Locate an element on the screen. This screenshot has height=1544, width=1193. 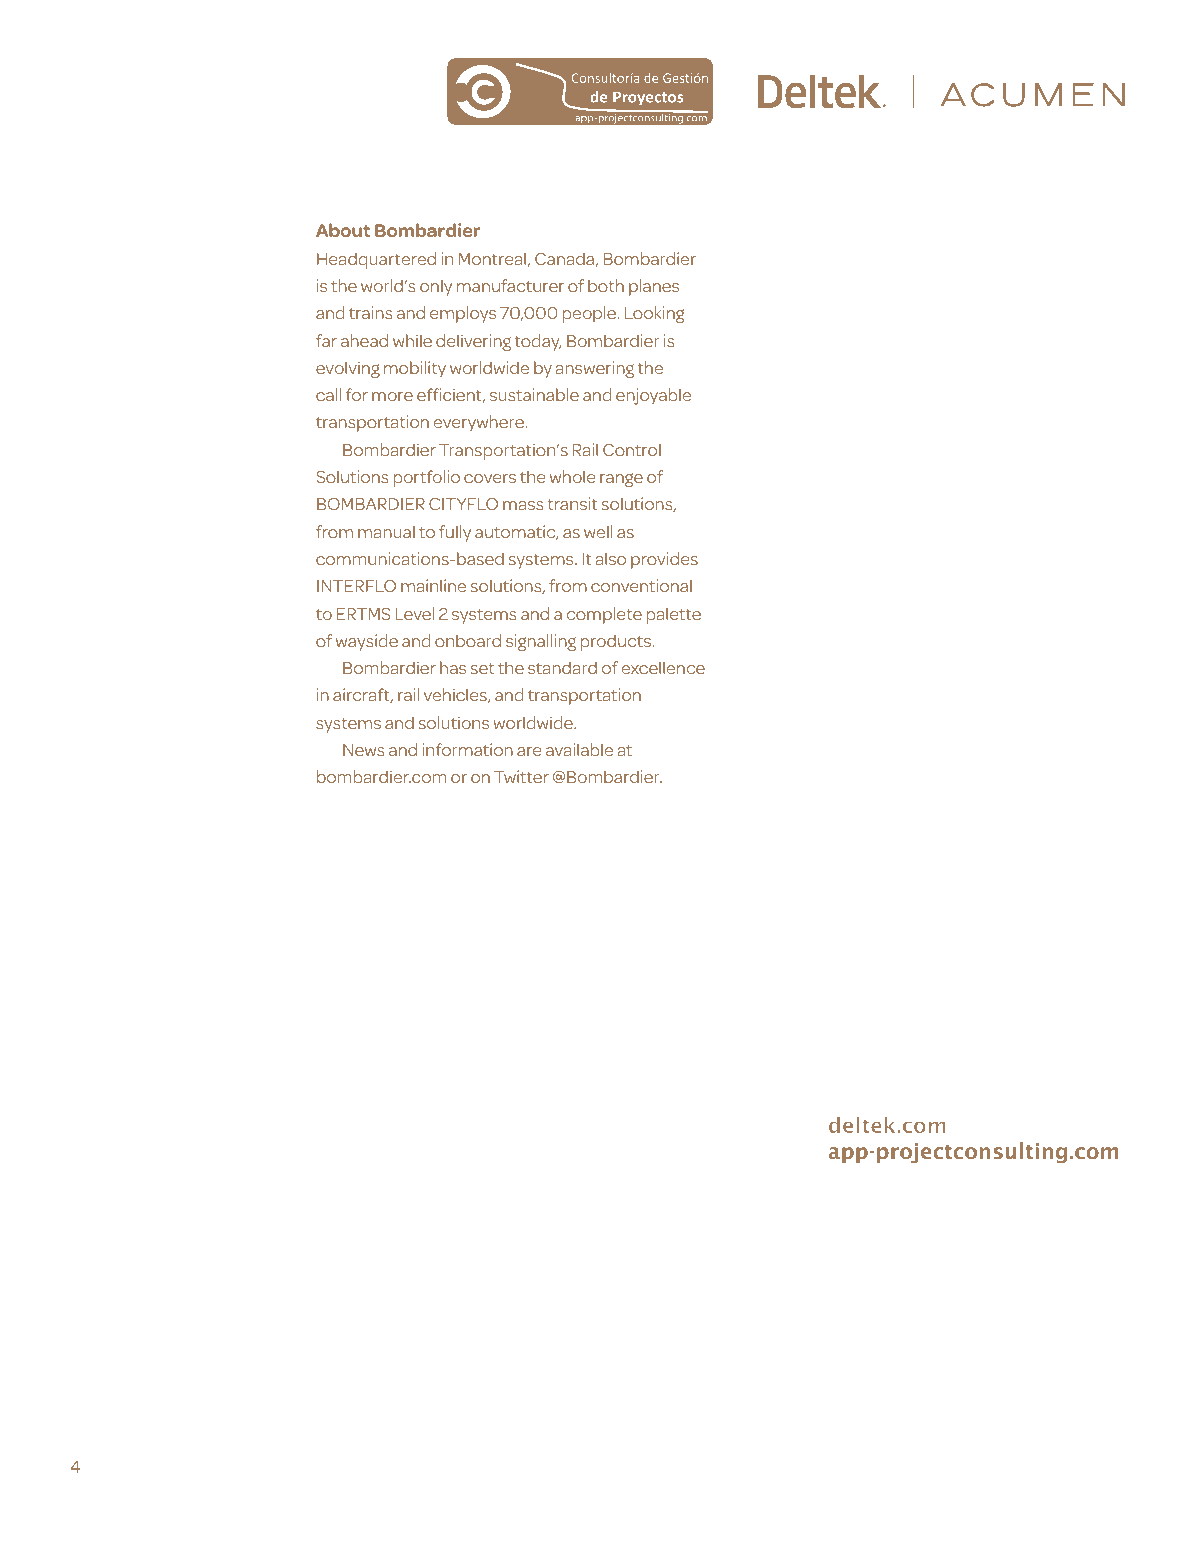
both is located at coordinates (606, 285).
